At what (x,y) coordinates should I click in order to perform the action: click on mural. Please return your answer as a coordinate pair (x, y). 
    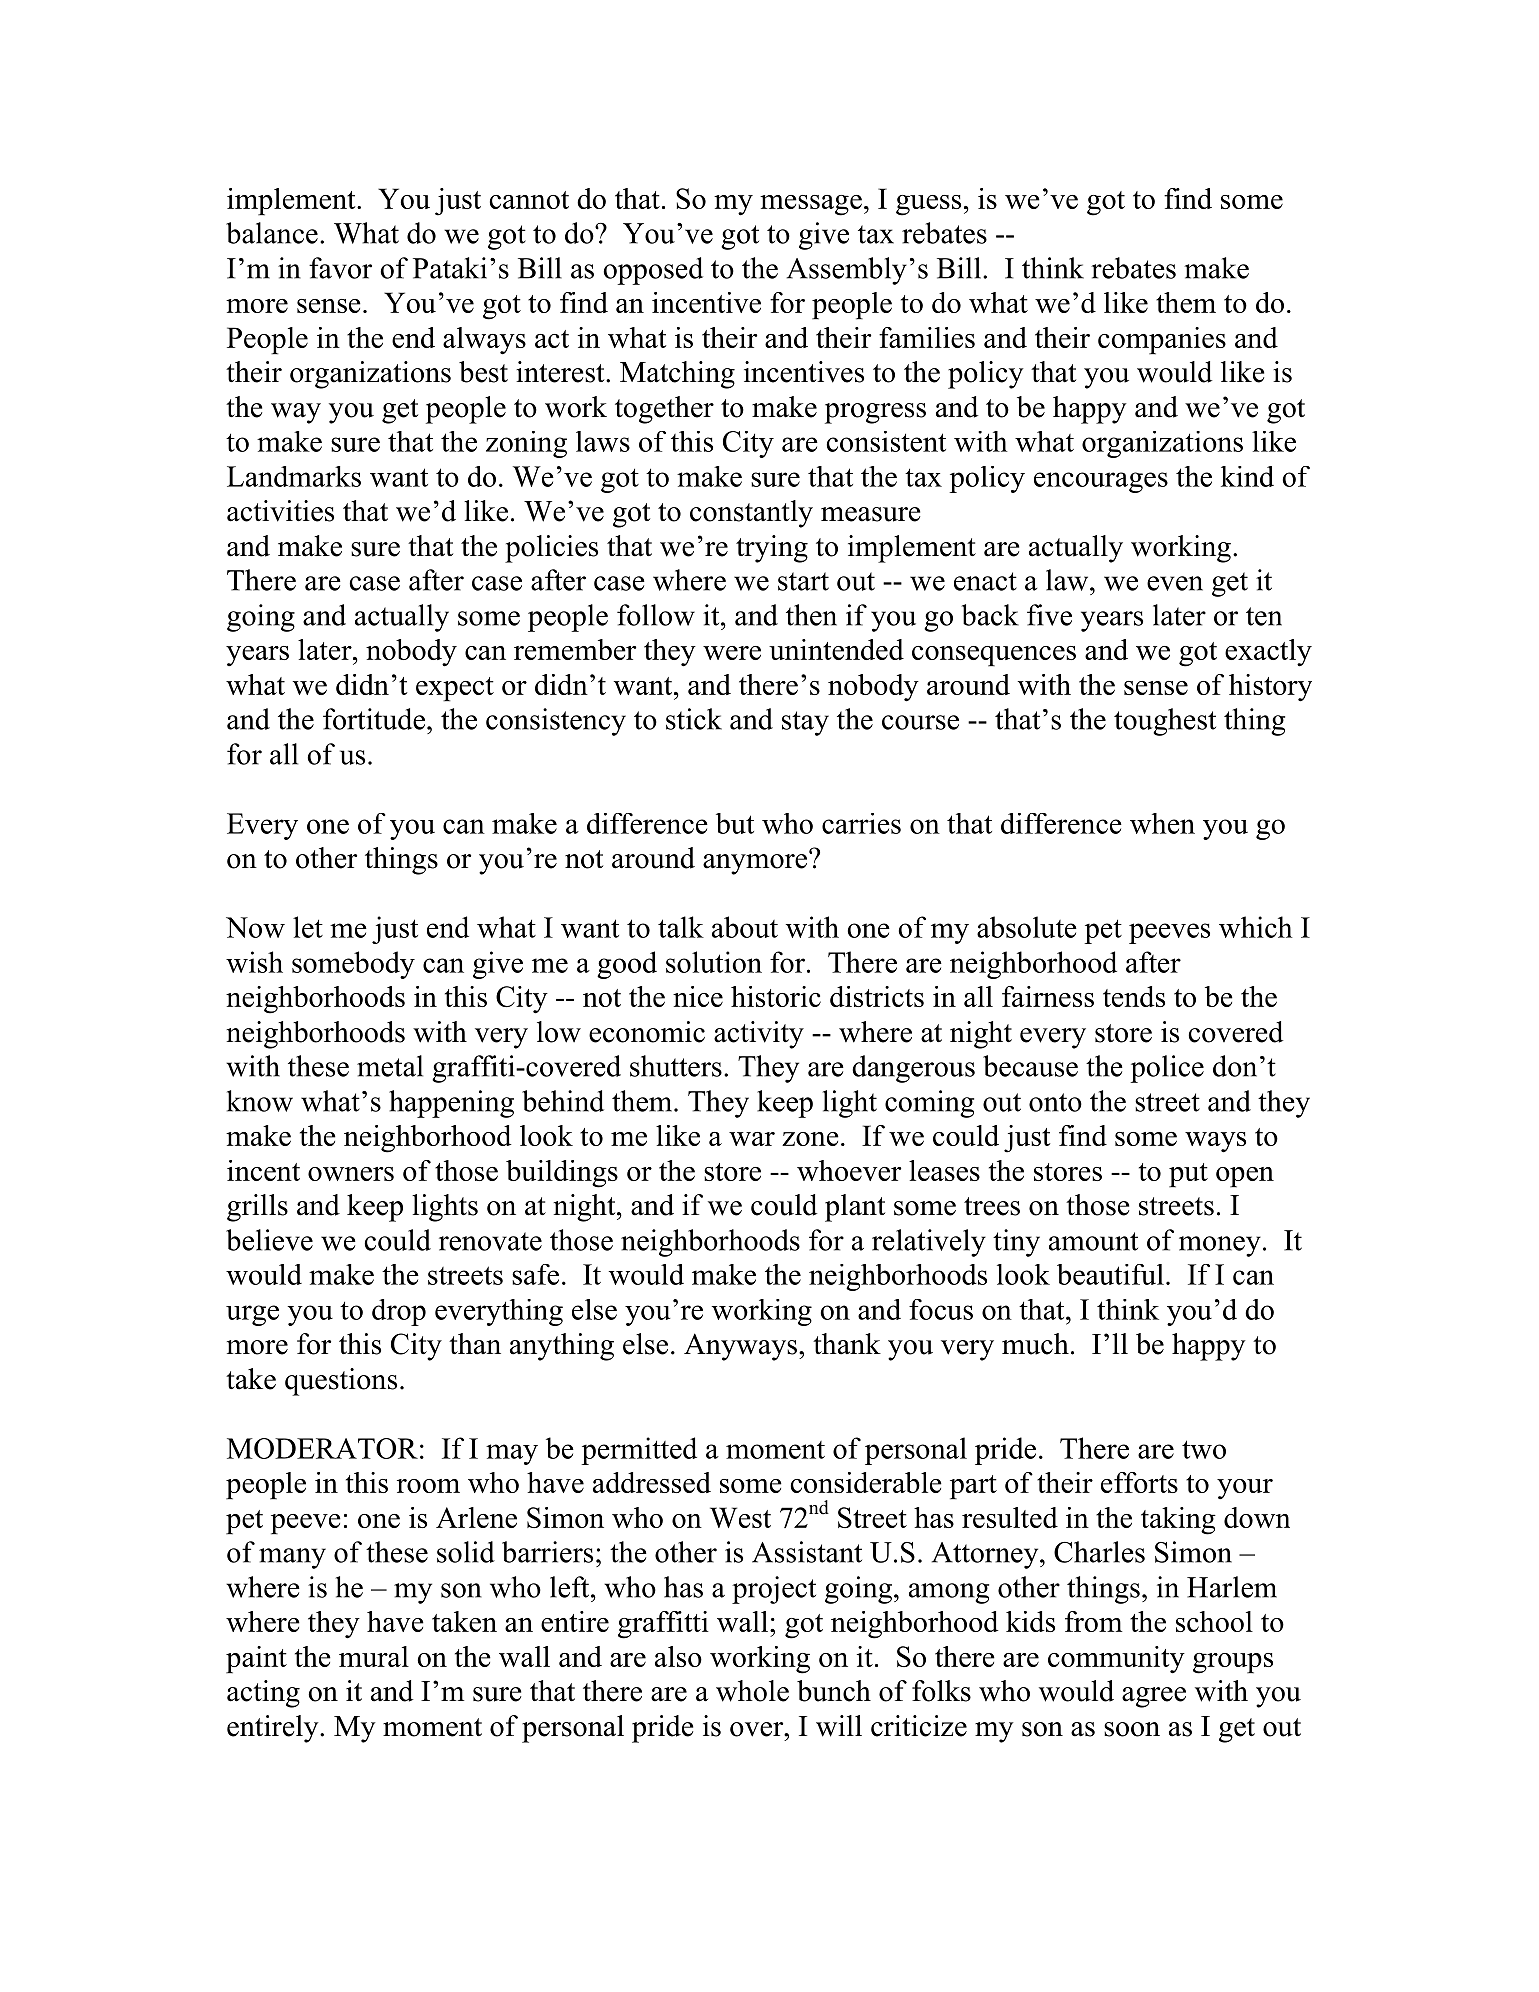
    Looking at the image, I should click on (374, 1656).
